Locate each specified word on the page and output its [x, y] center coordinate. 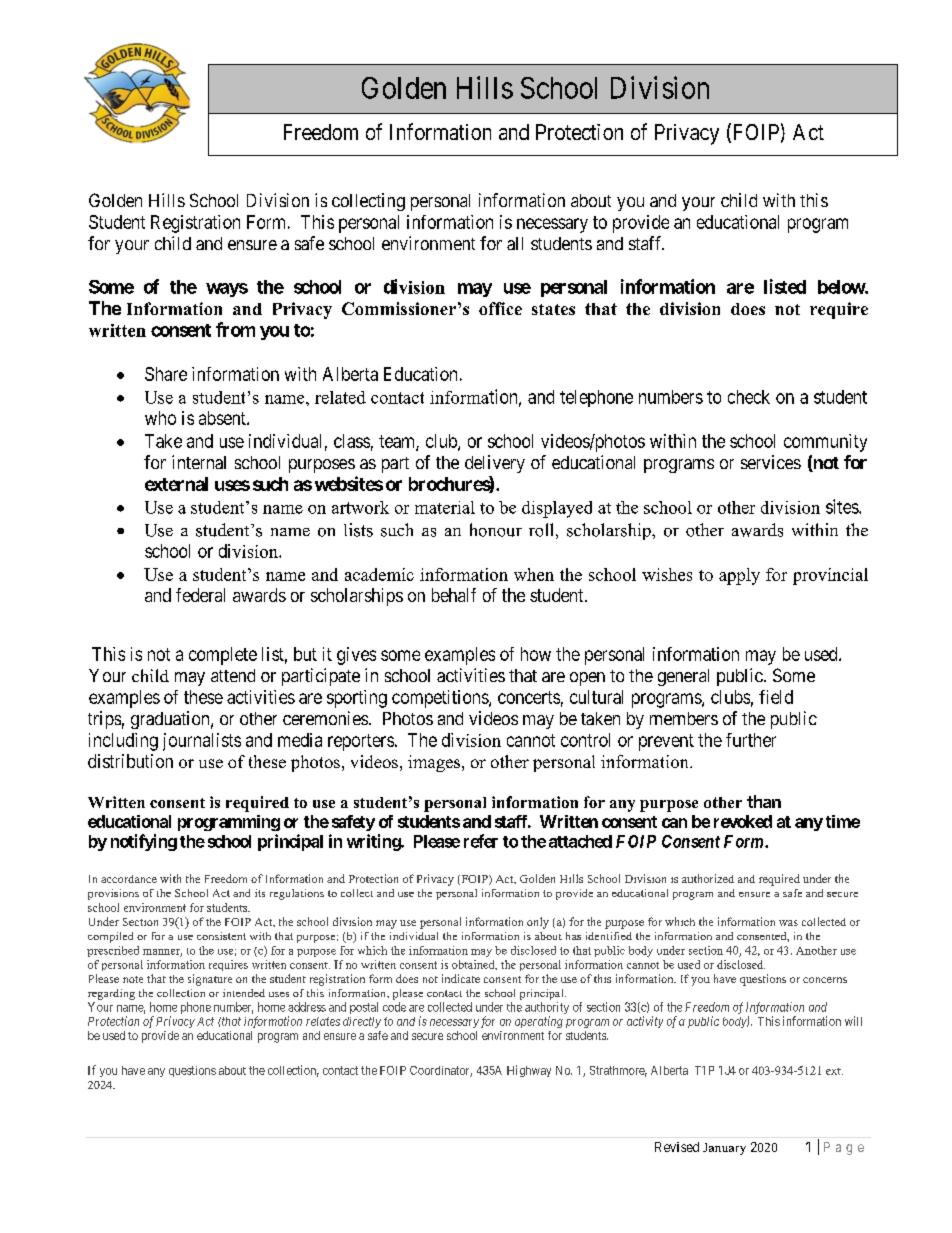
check [749, 397]
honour [496, 530]
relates [323, 1021]
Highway [529, 1071]
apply [739, 576]
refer [481, 841]
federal [200, 595]
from [235, 329]
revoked [743, 821]
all [515, 243]
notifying [144, 842]
